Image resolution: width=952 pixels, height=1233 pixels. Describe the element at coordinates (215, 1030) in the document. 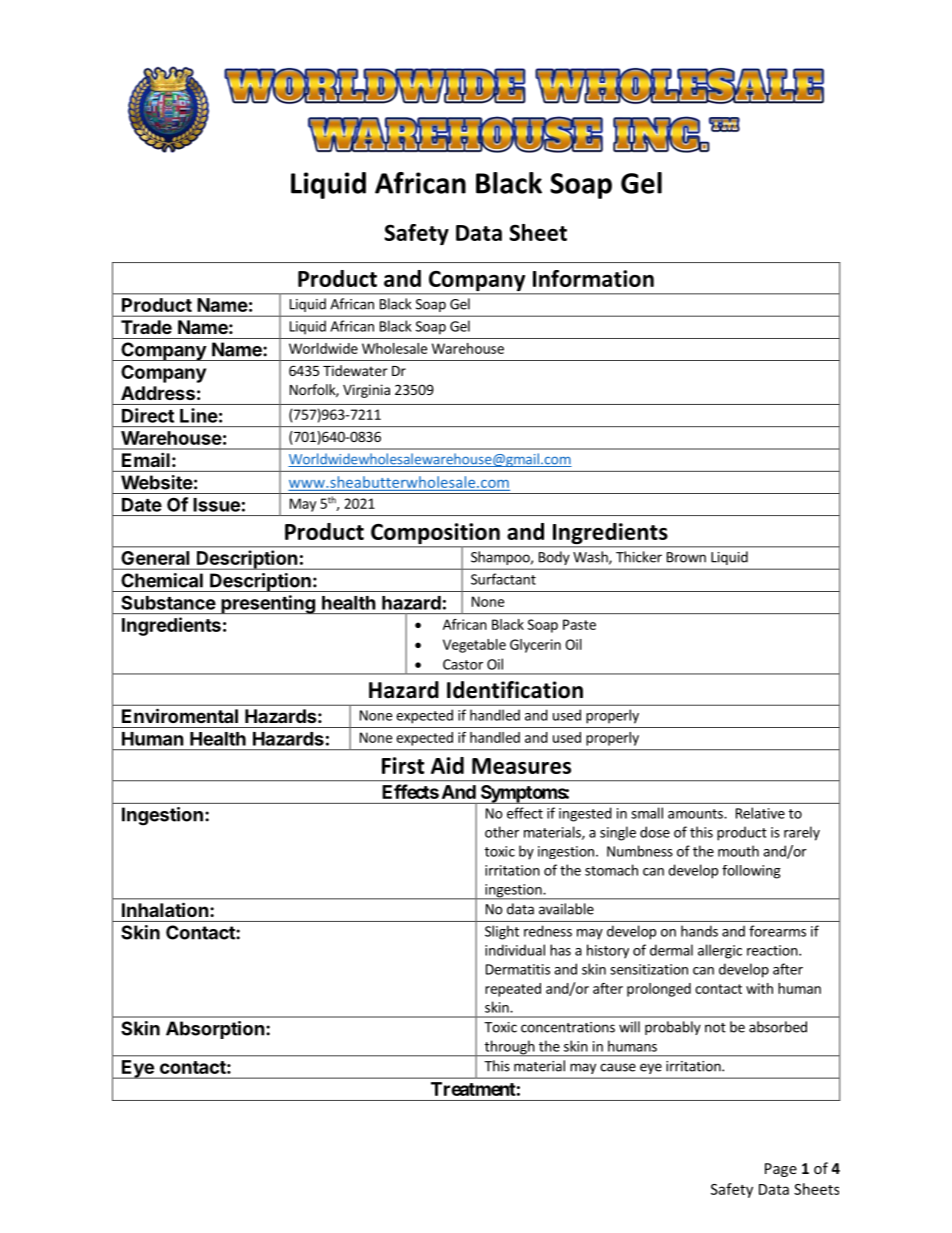

I see `Absorption` at that location.
